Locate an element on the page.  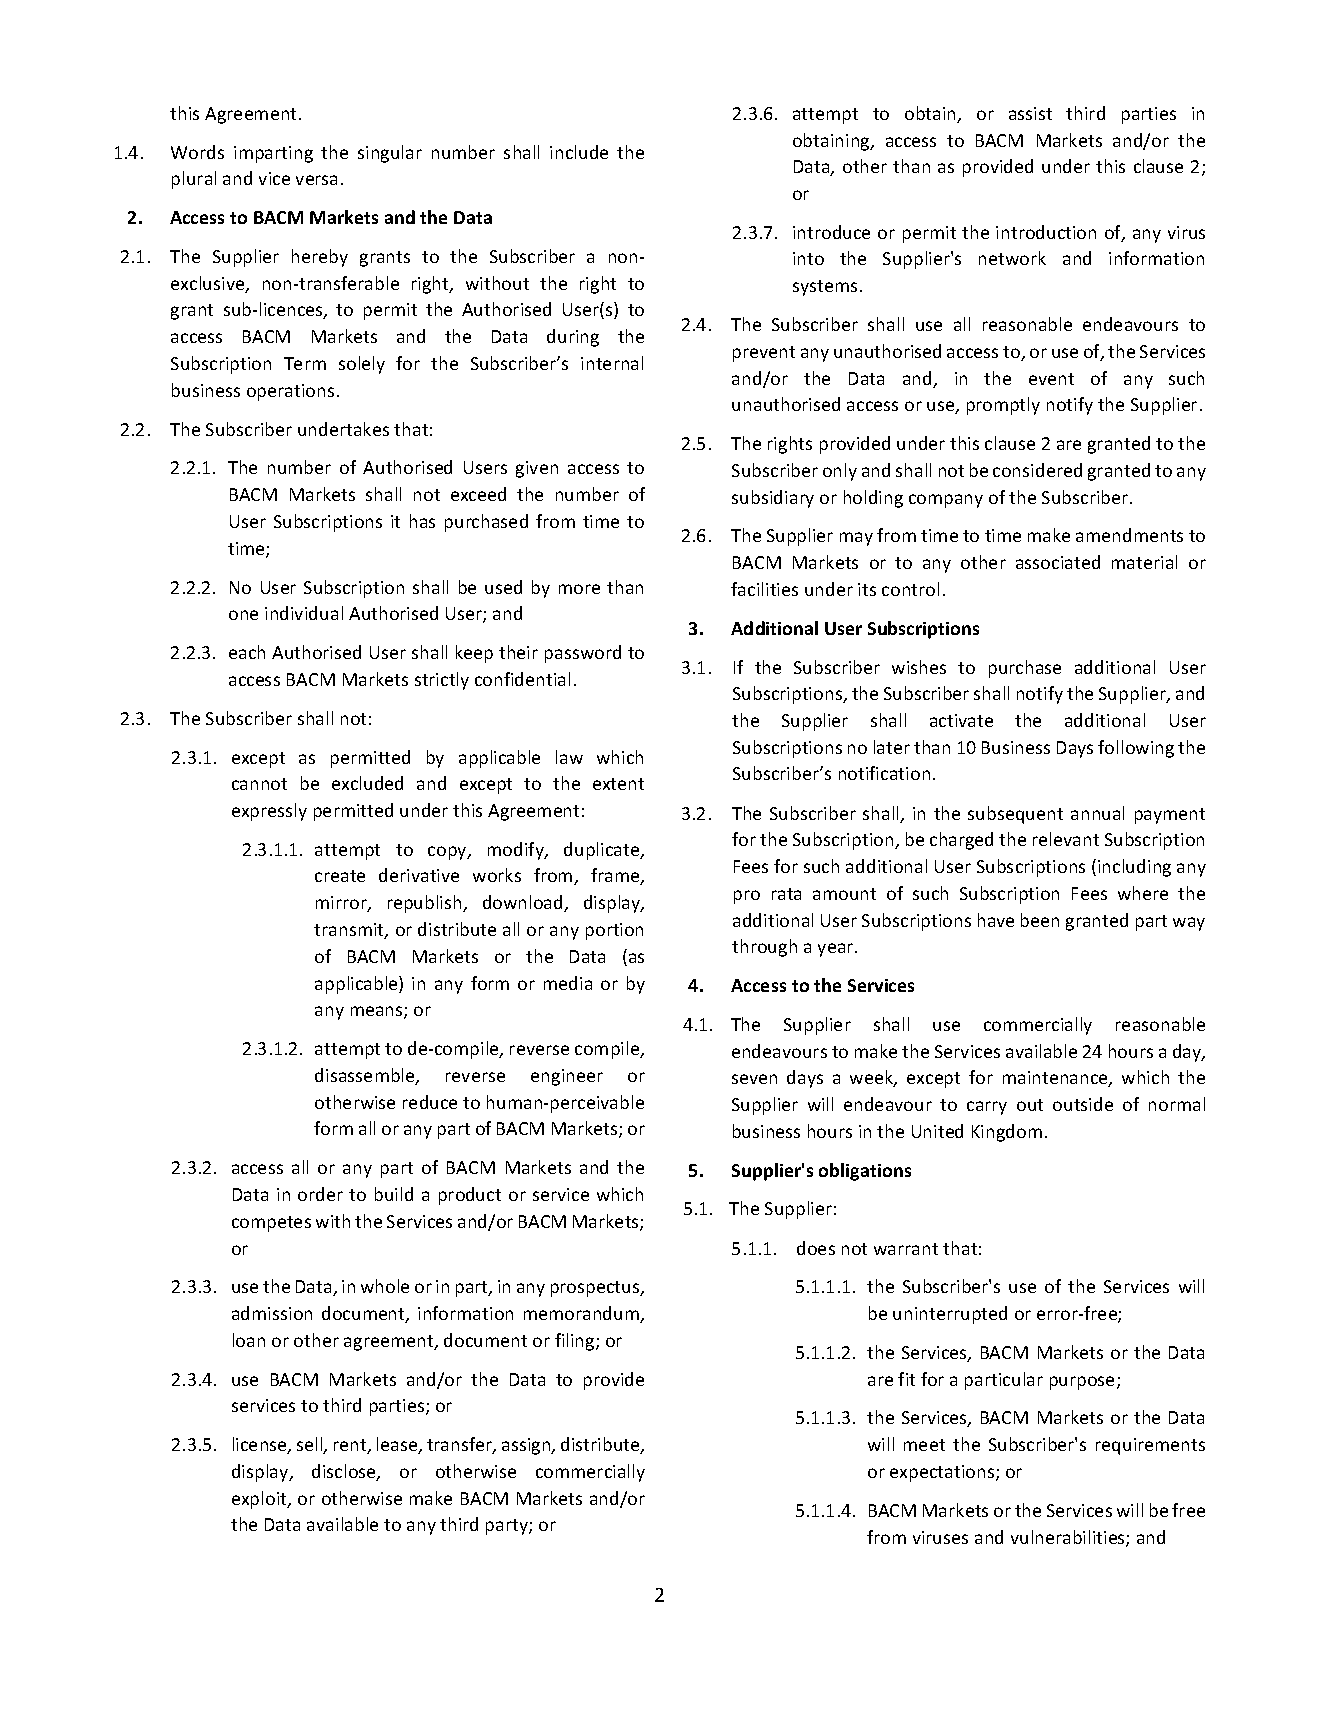
expressly is located at coordinates (269, 812).
